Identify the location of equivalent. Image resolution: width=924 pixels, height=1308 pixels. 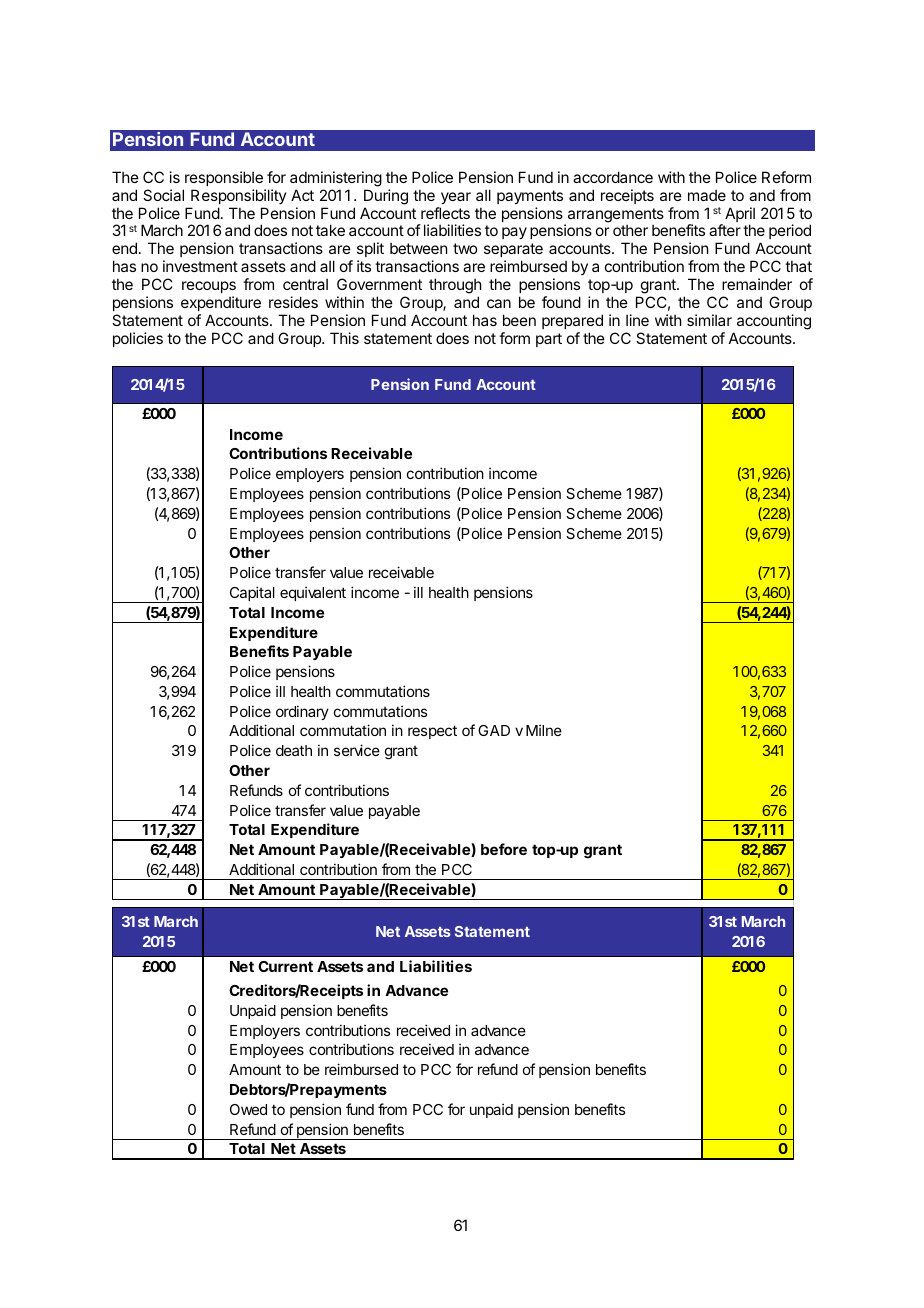
(313, 593).
